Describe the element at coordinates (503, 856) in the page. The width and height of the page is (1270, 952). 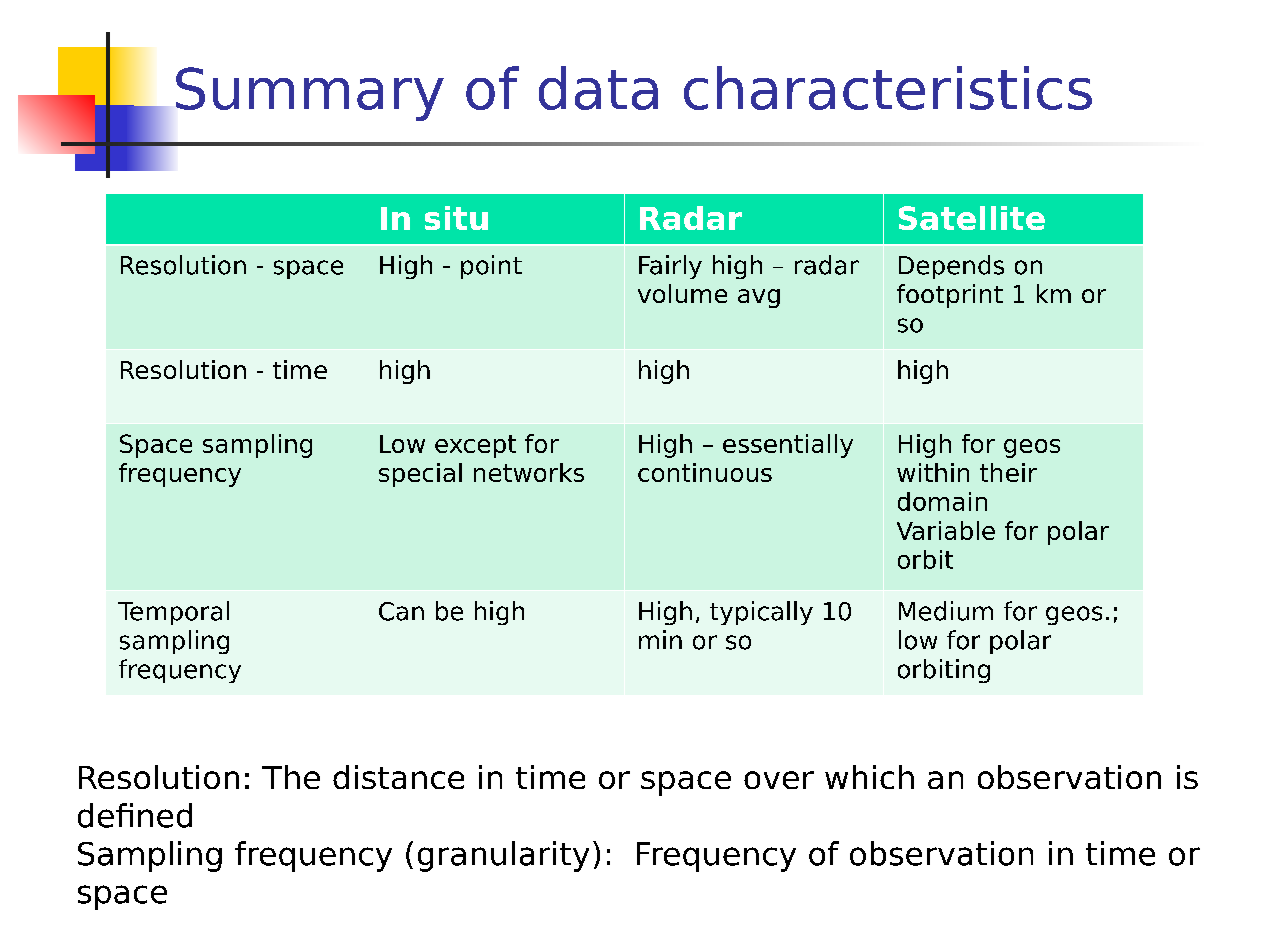
I see `granularity` at that location.
